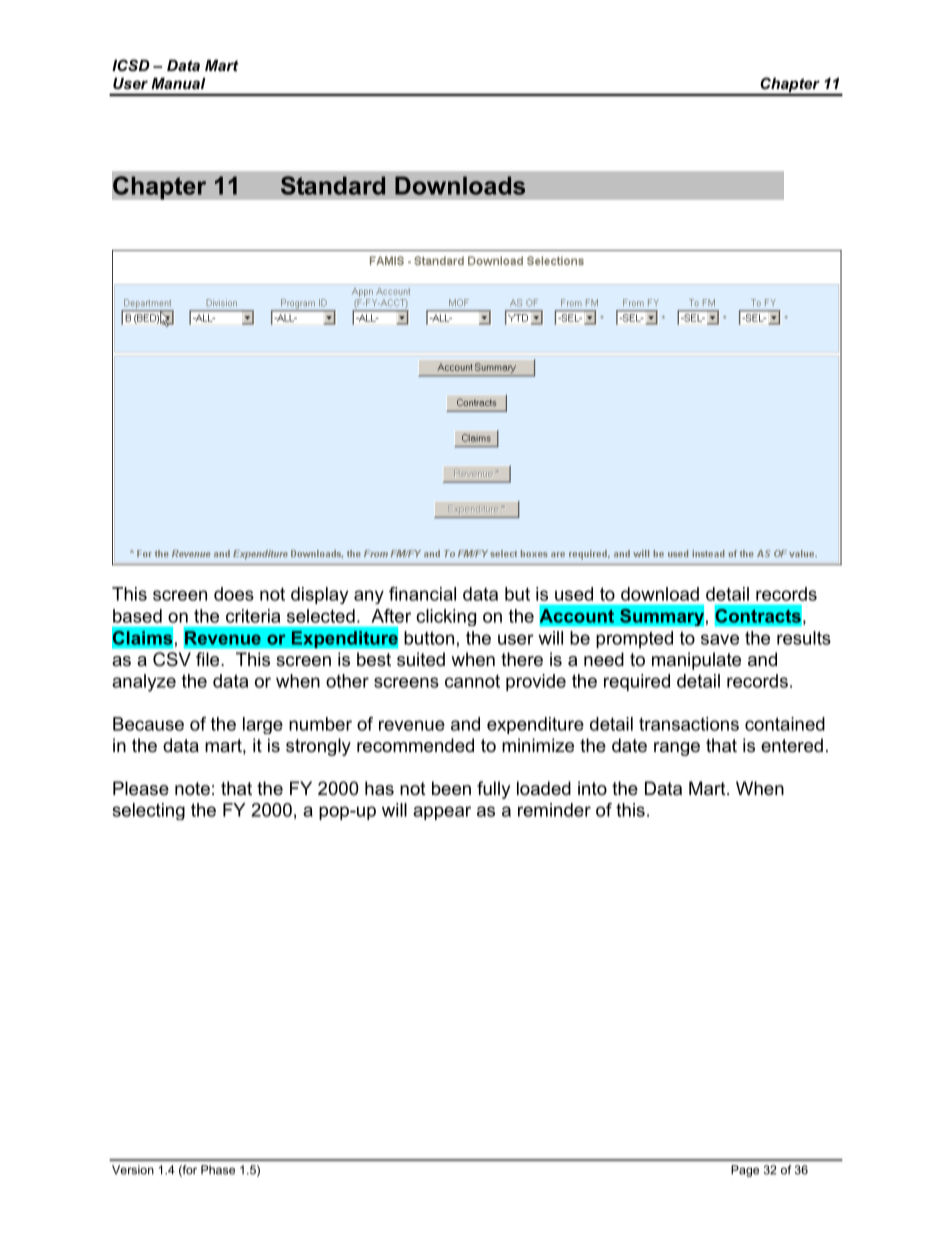  Describe the element at coordinates (442, 813) in the screenshot. I see `appear` at that location.
